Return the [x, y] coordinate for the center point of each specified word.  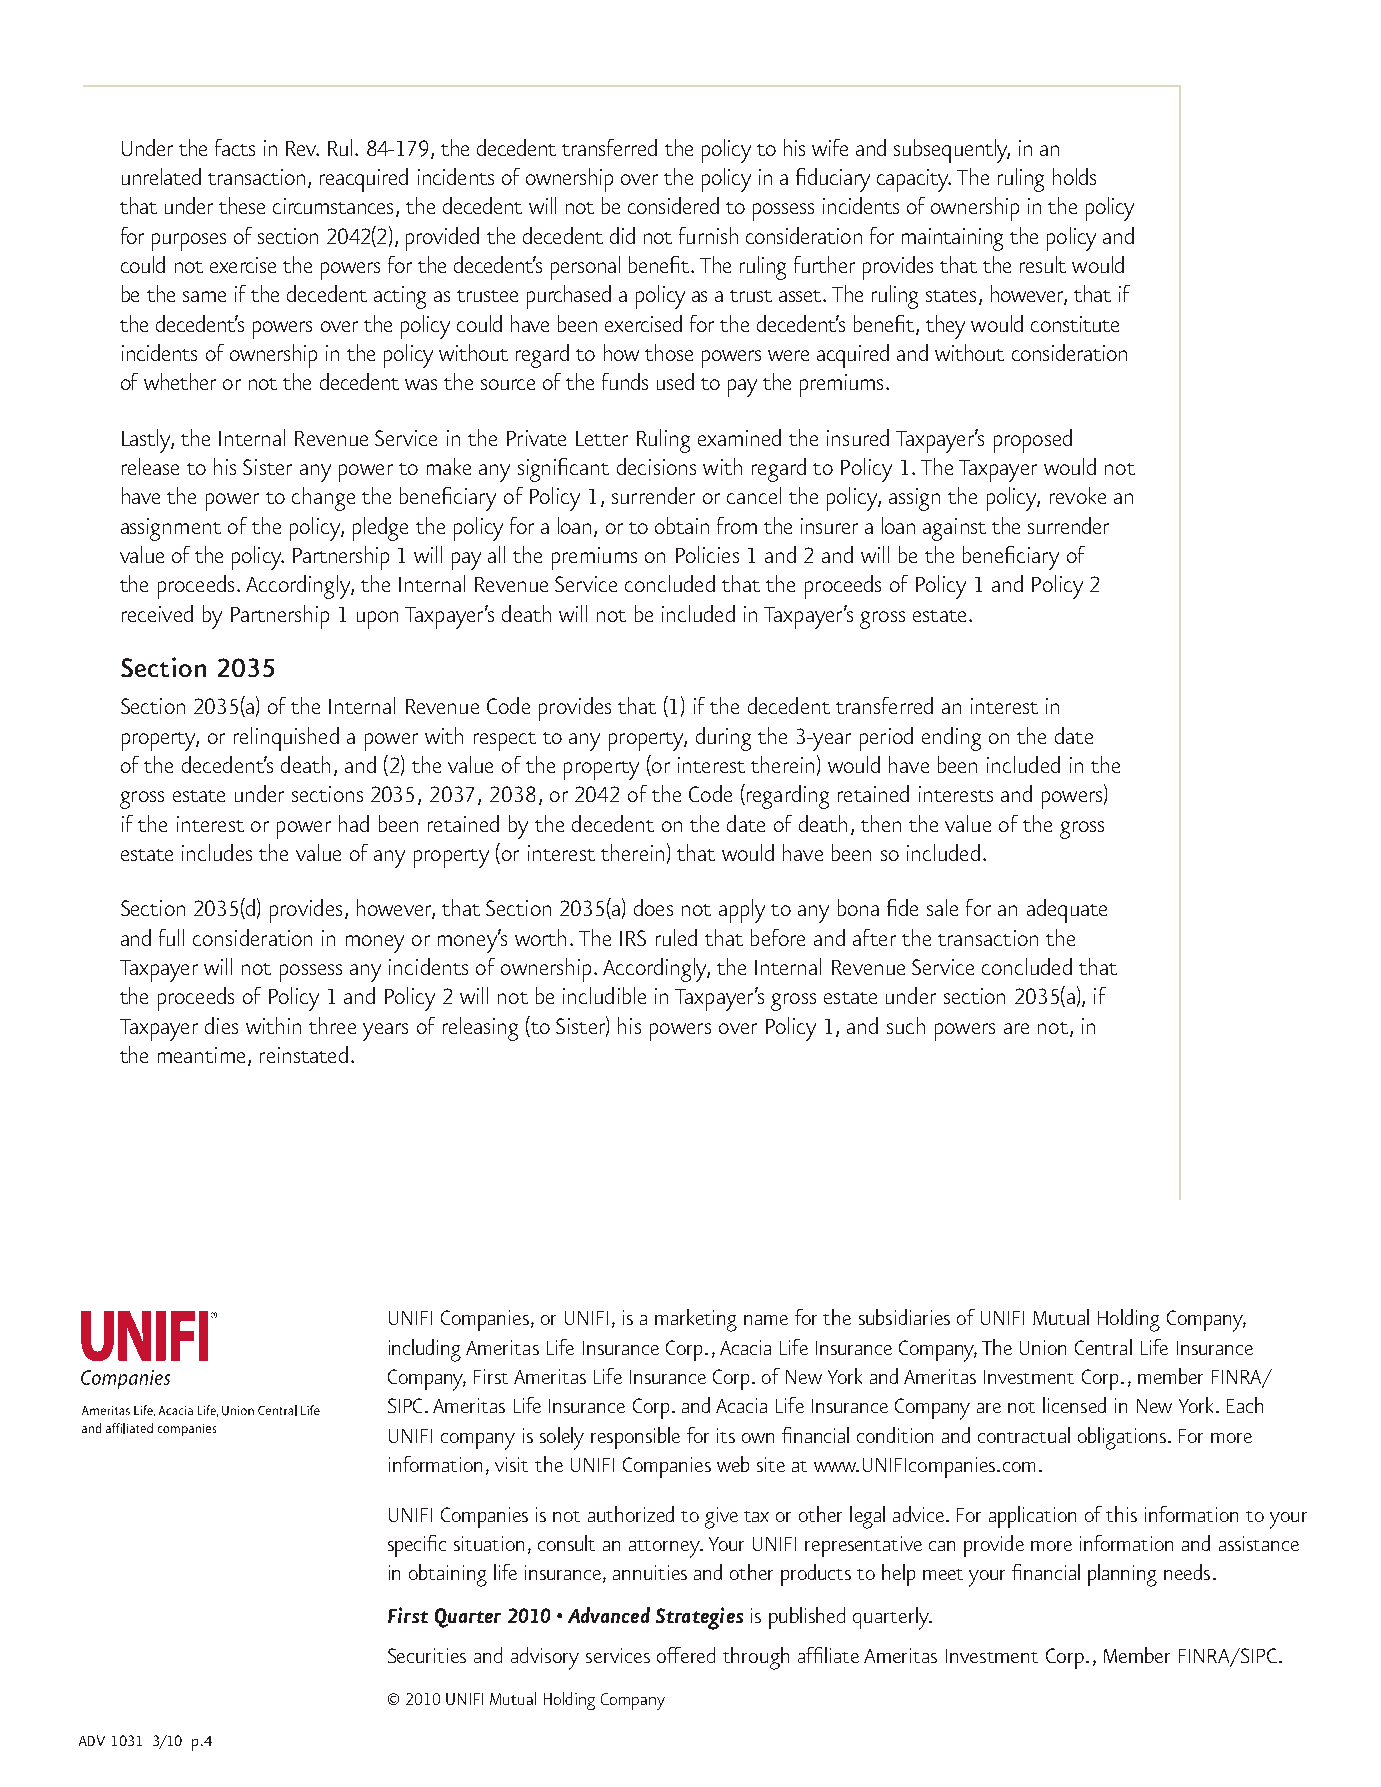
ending [951, 739]
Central [1103, 1347]
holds [1074, 176]
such [906, 1025]
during [723, 739]
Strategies [699, 1618]
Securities [427, 1655]
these [242, 205]
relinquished [286, 739]
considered [673, 205]
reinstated [304, 1054]
